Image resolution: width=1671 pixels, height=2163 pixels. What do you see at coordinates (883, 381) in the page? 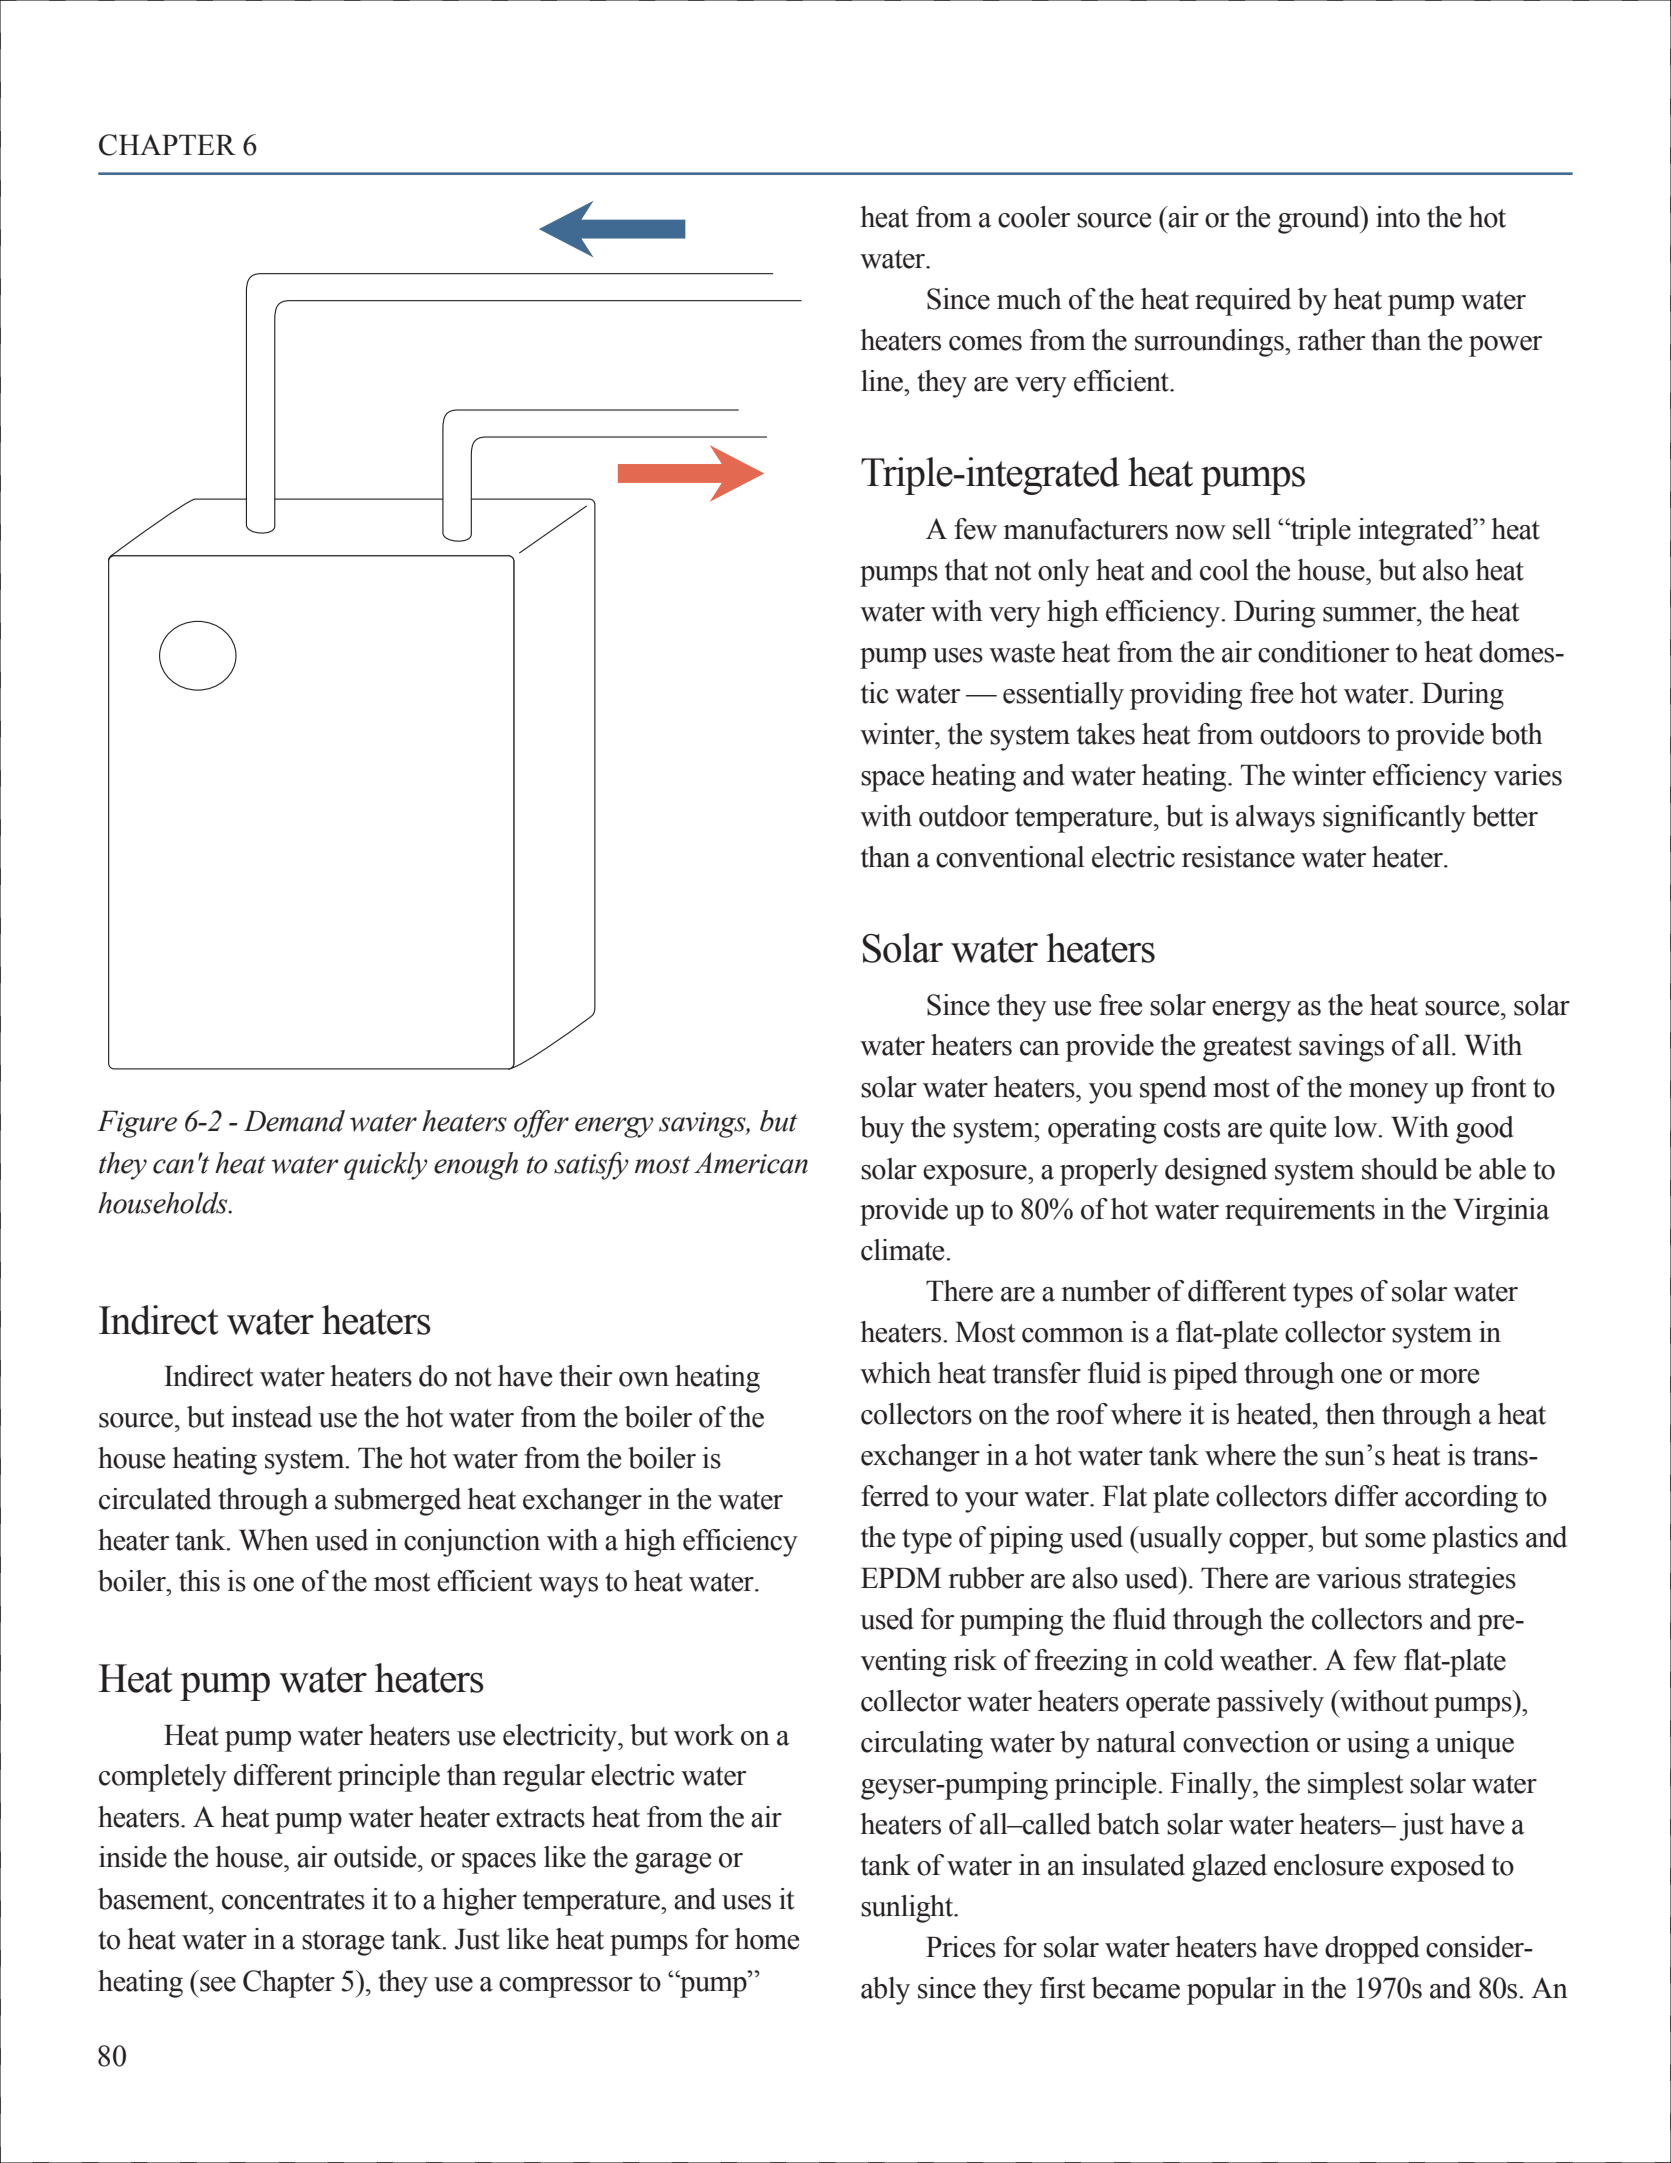
I see `line` at bounding box center [883, 381].
